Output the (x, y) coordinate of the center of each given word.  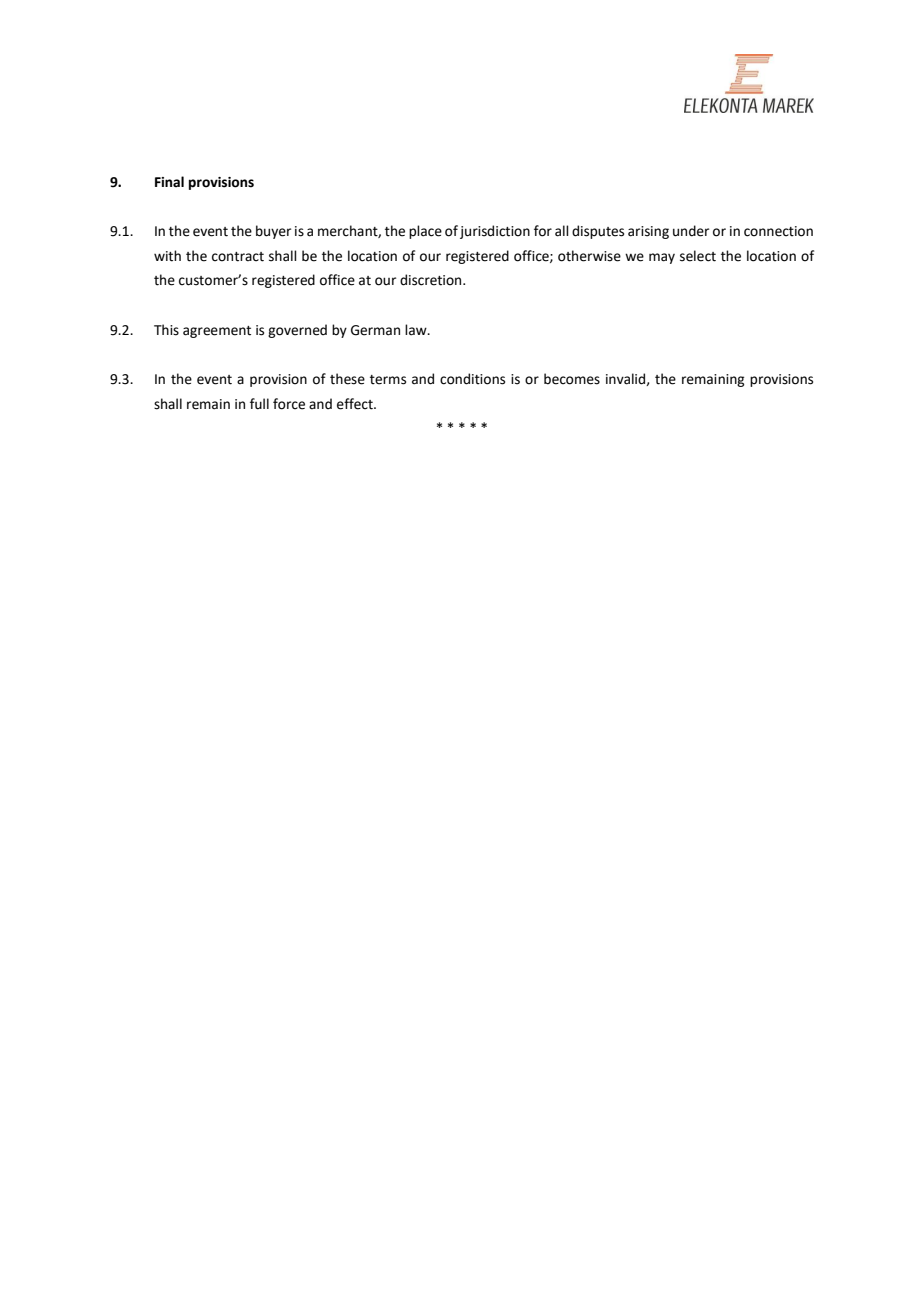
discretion (432, 280)
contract (238, 257)
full (259, 404)
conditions (472, 379)
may (662, 258)
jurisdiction (495, 232)
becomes (572, 379)
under (691, 231)
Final (169, 181)
